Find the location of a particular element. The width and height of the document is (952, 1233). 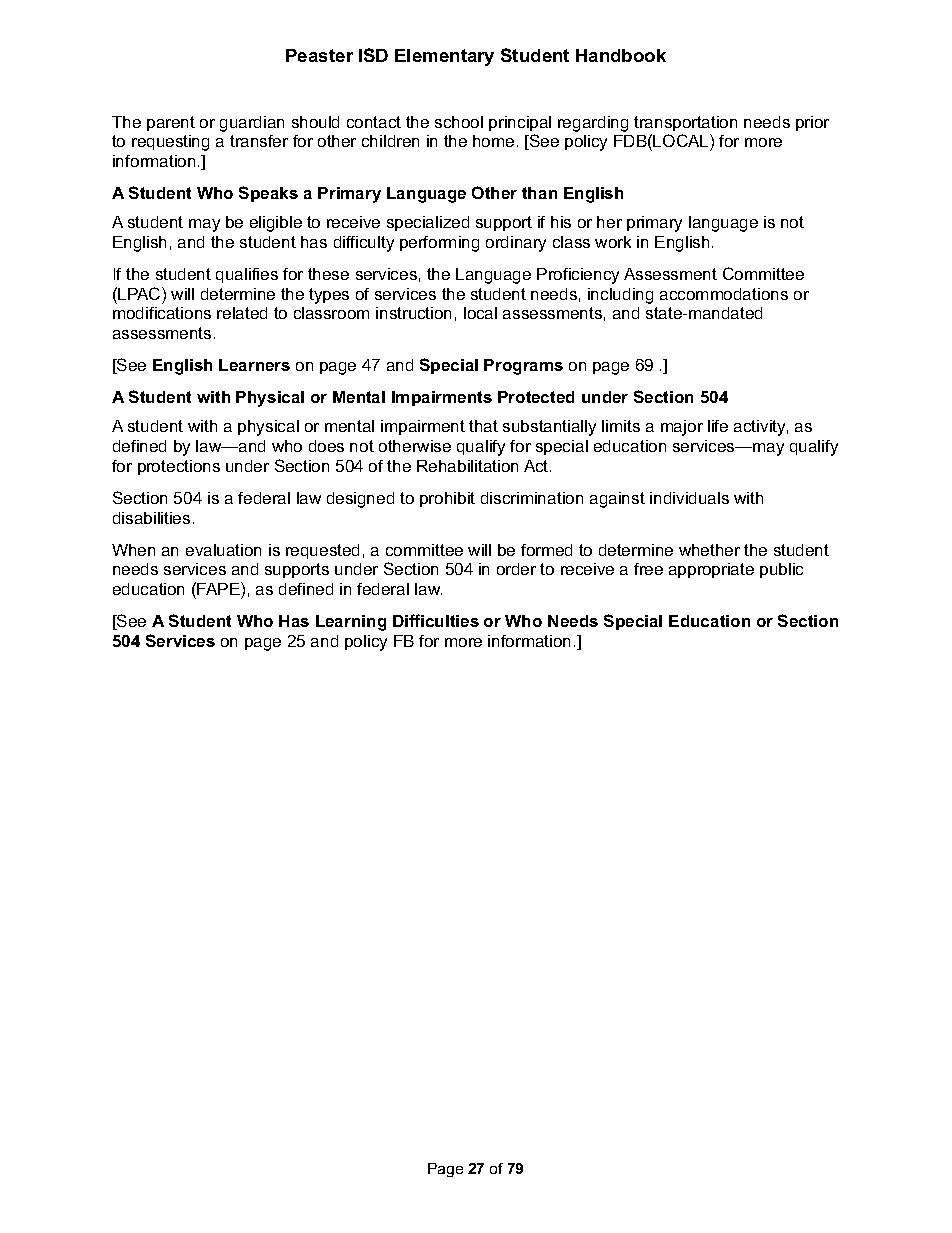

Elementary is located at coordinates (444, 57).
